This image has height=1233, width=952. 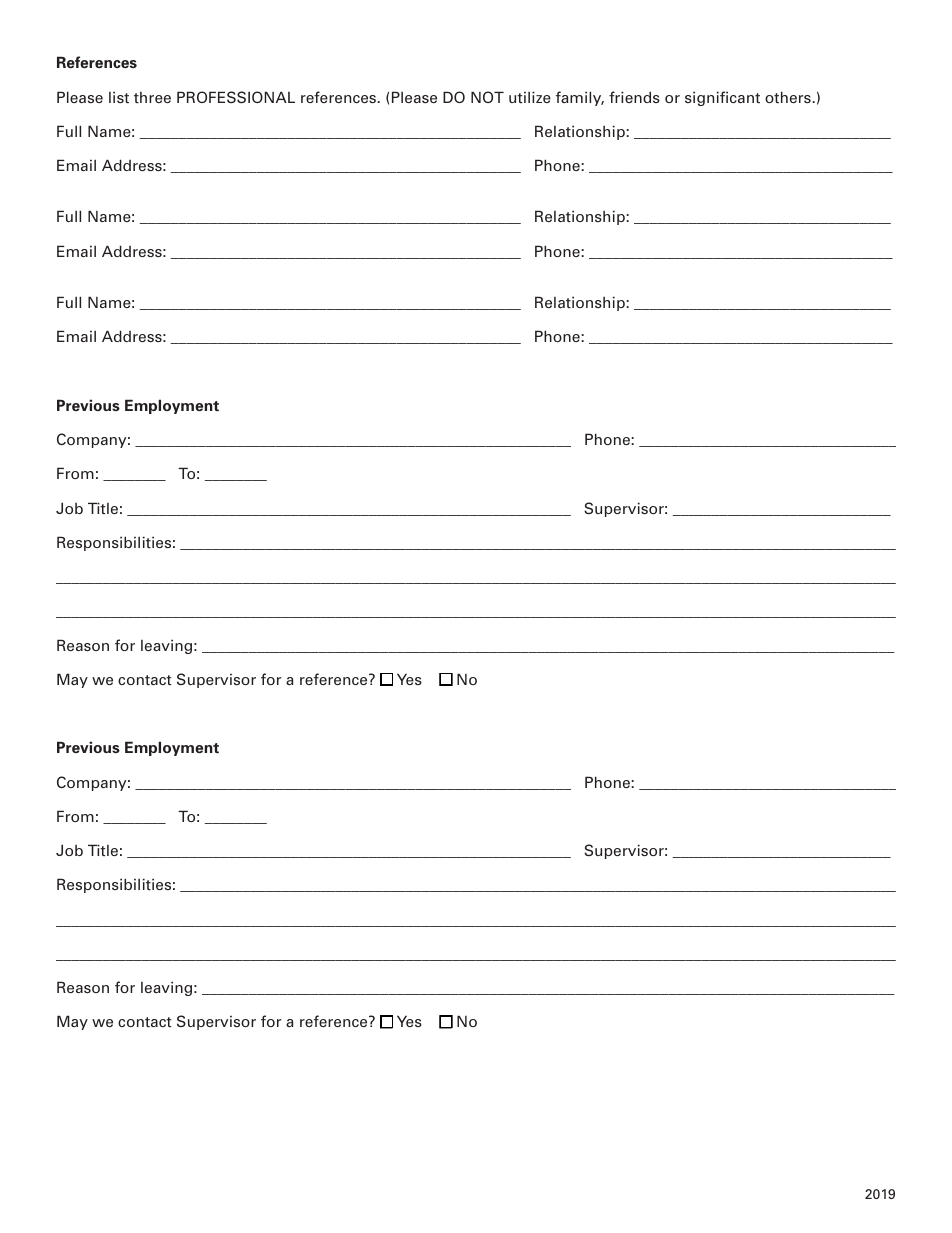 I want to click on utilize, so click(x=530, y=97).
